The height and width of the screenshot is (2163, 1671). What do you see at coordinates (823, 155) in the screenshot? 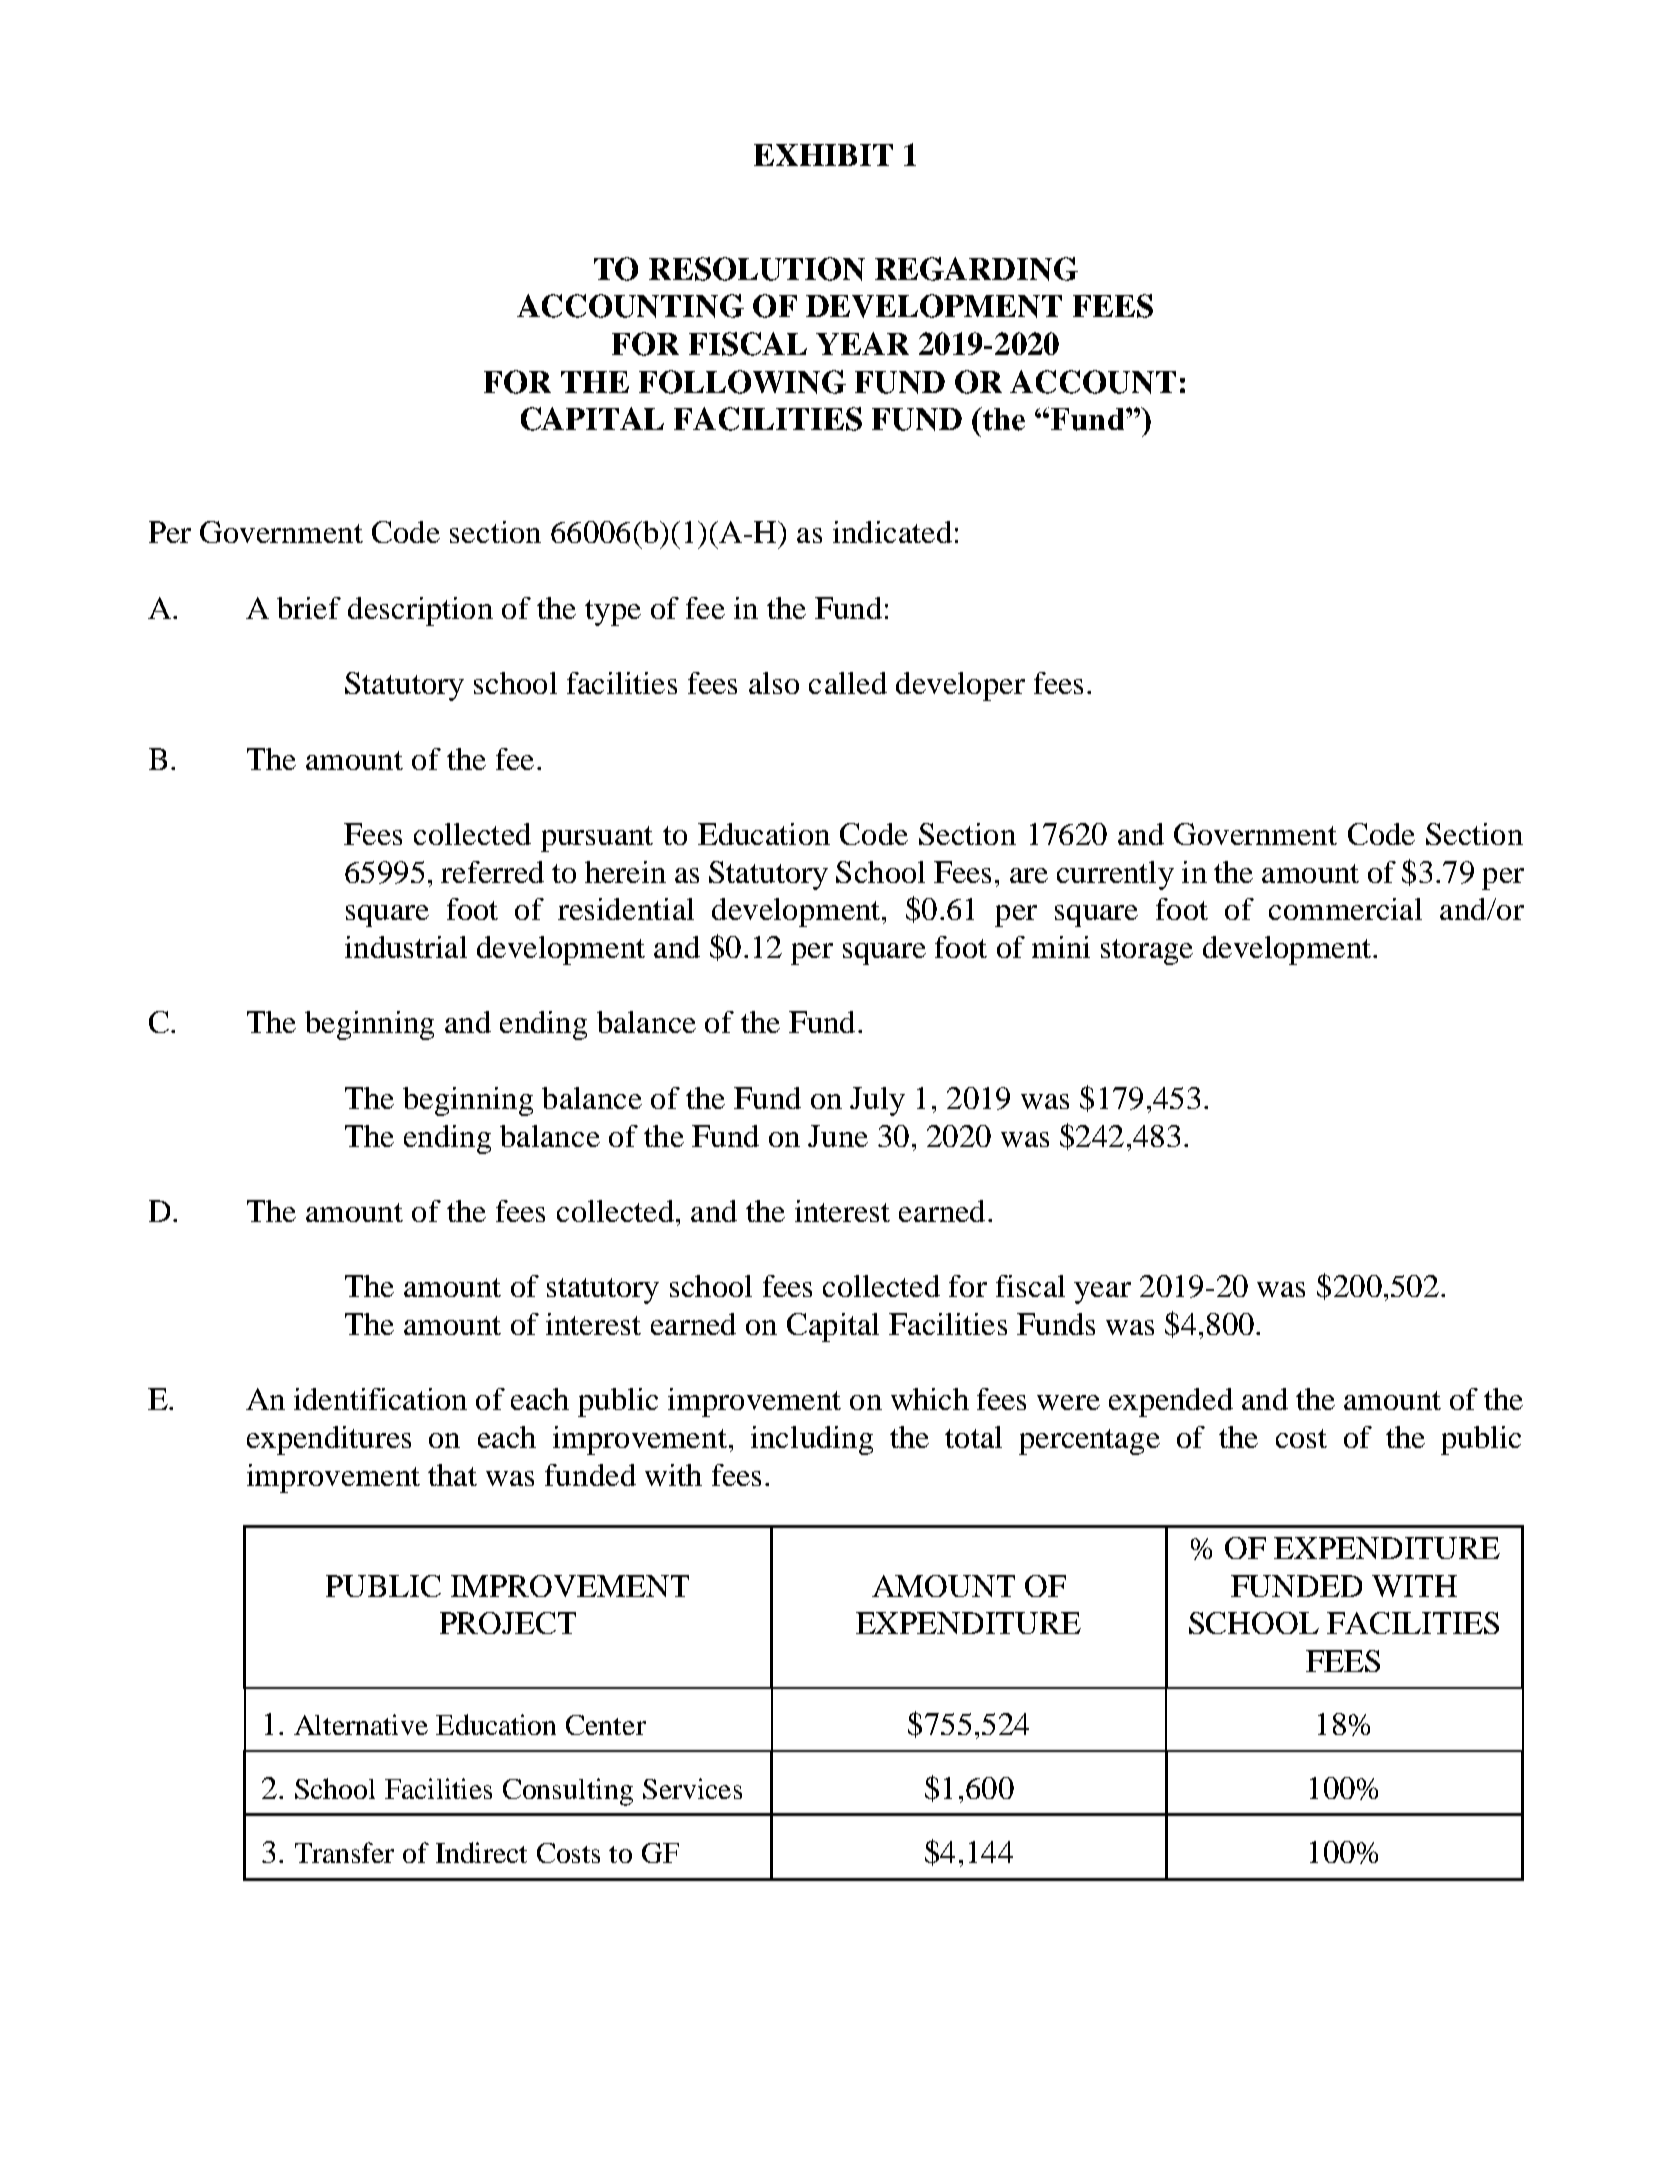
I see `EXHIBIT` at bounding box center [823, 155].
